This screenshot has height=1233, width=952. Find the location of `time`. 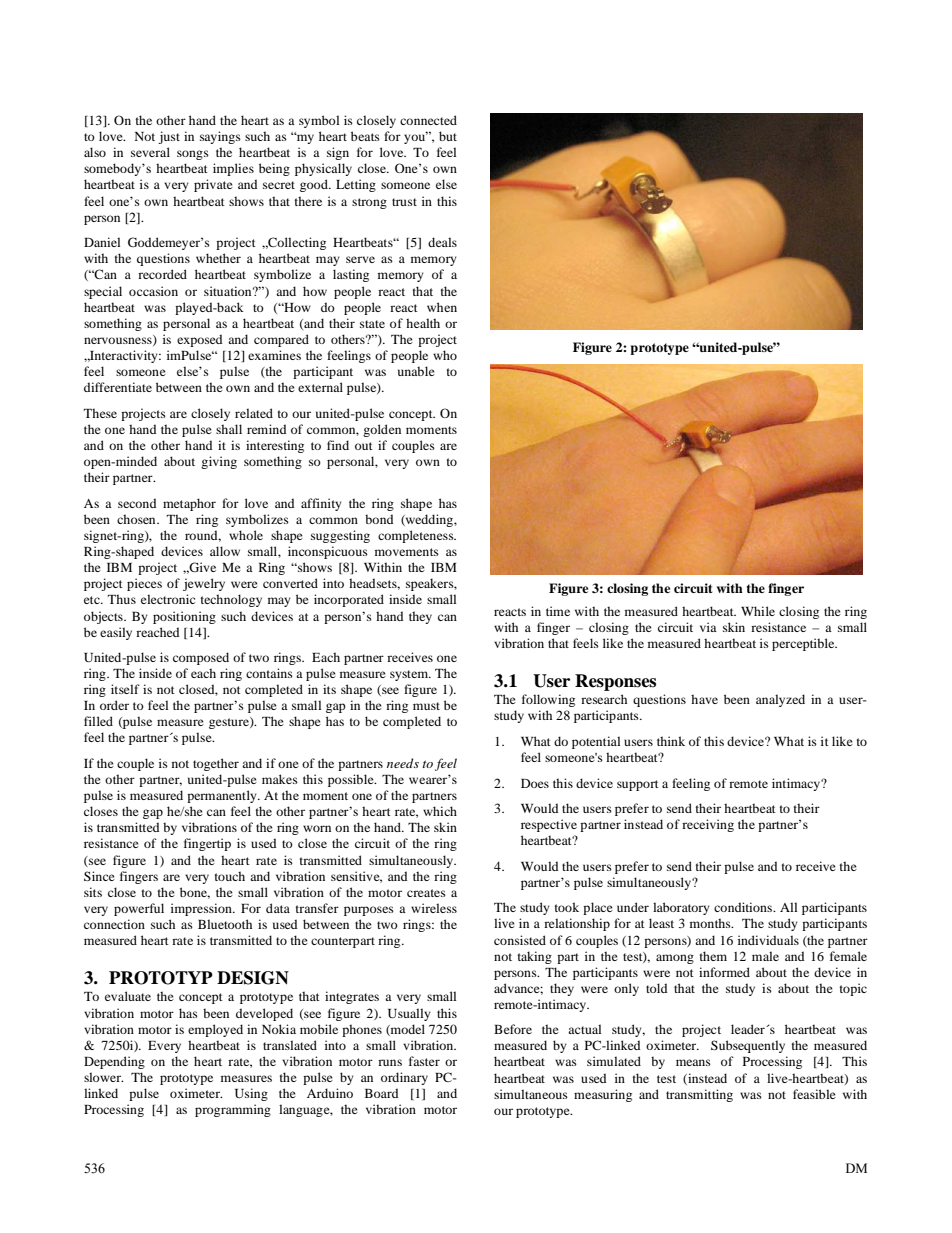

time is located at coordinates (558, 611).
